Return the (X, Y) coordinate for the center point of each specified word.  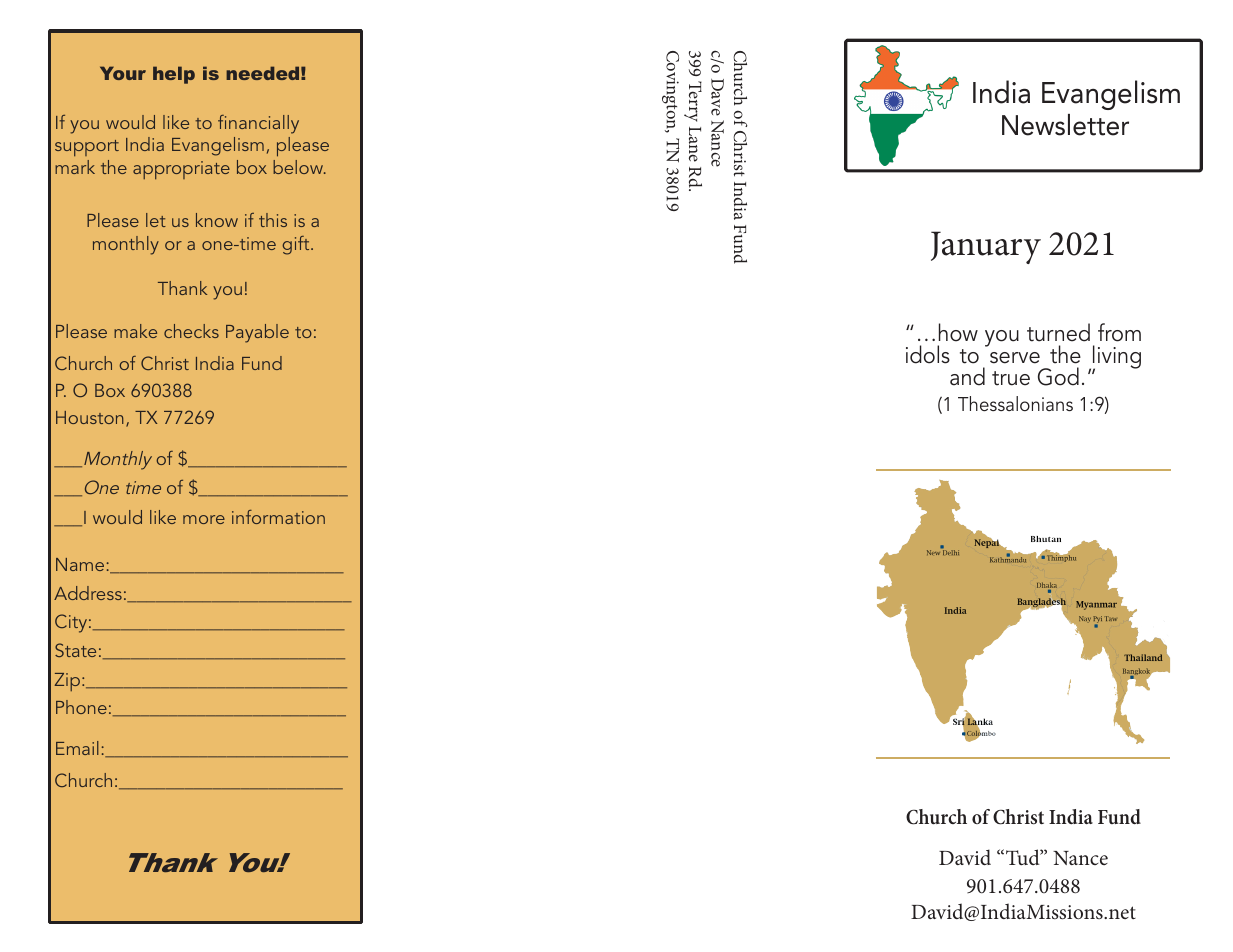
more (204, 519)
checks (191, 331)
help (174, 75)
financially (258, 124)
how (958, 332)
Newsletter (1065, 125)
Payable (257, 333)
